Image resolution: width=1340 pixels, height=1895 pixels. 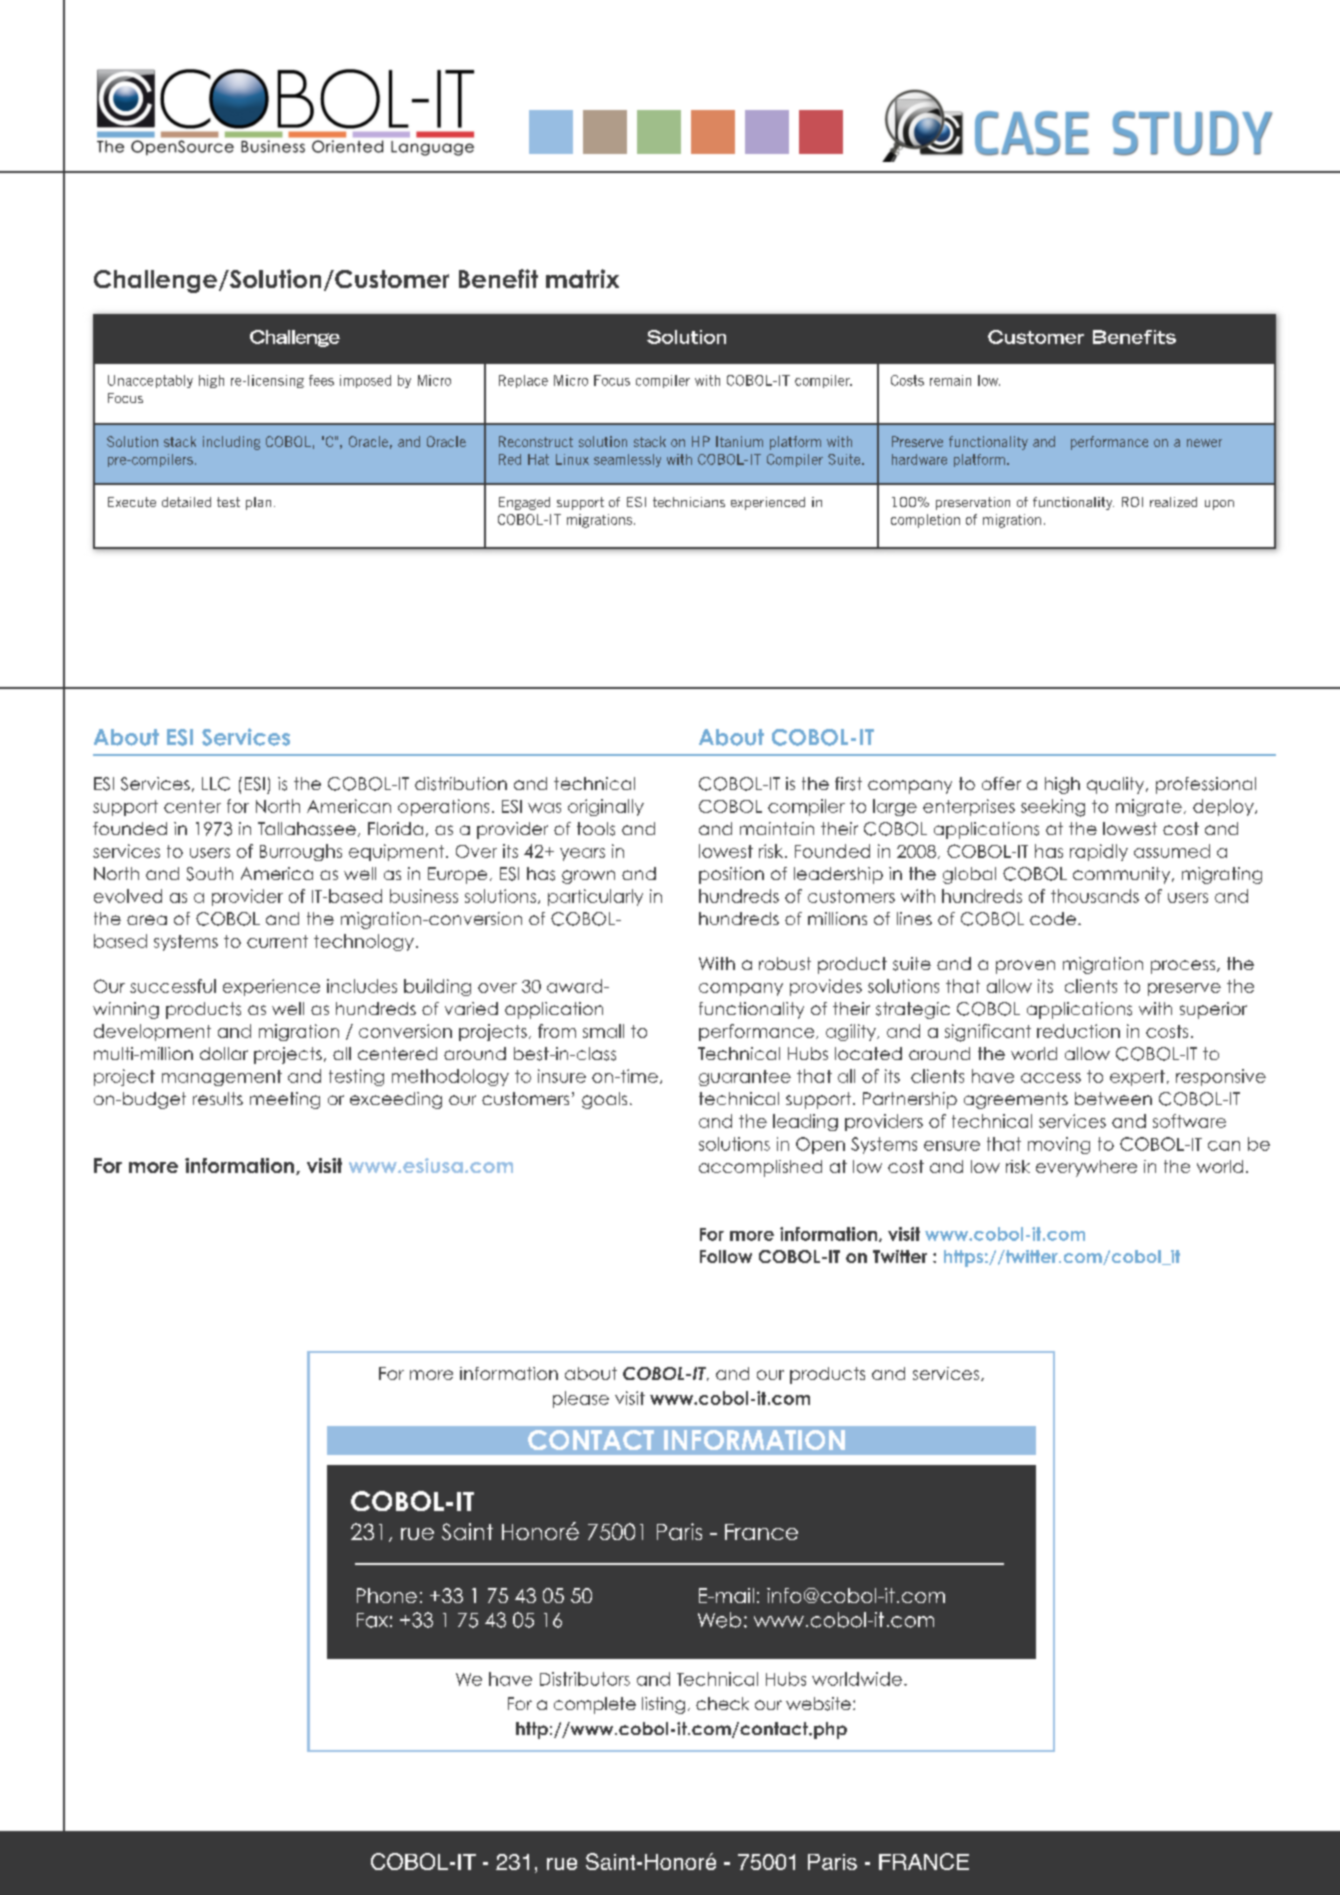 What do you see at coordinates (603, 1031) in the screenshot?
I see `small` at bounding box center [603, 1031].
